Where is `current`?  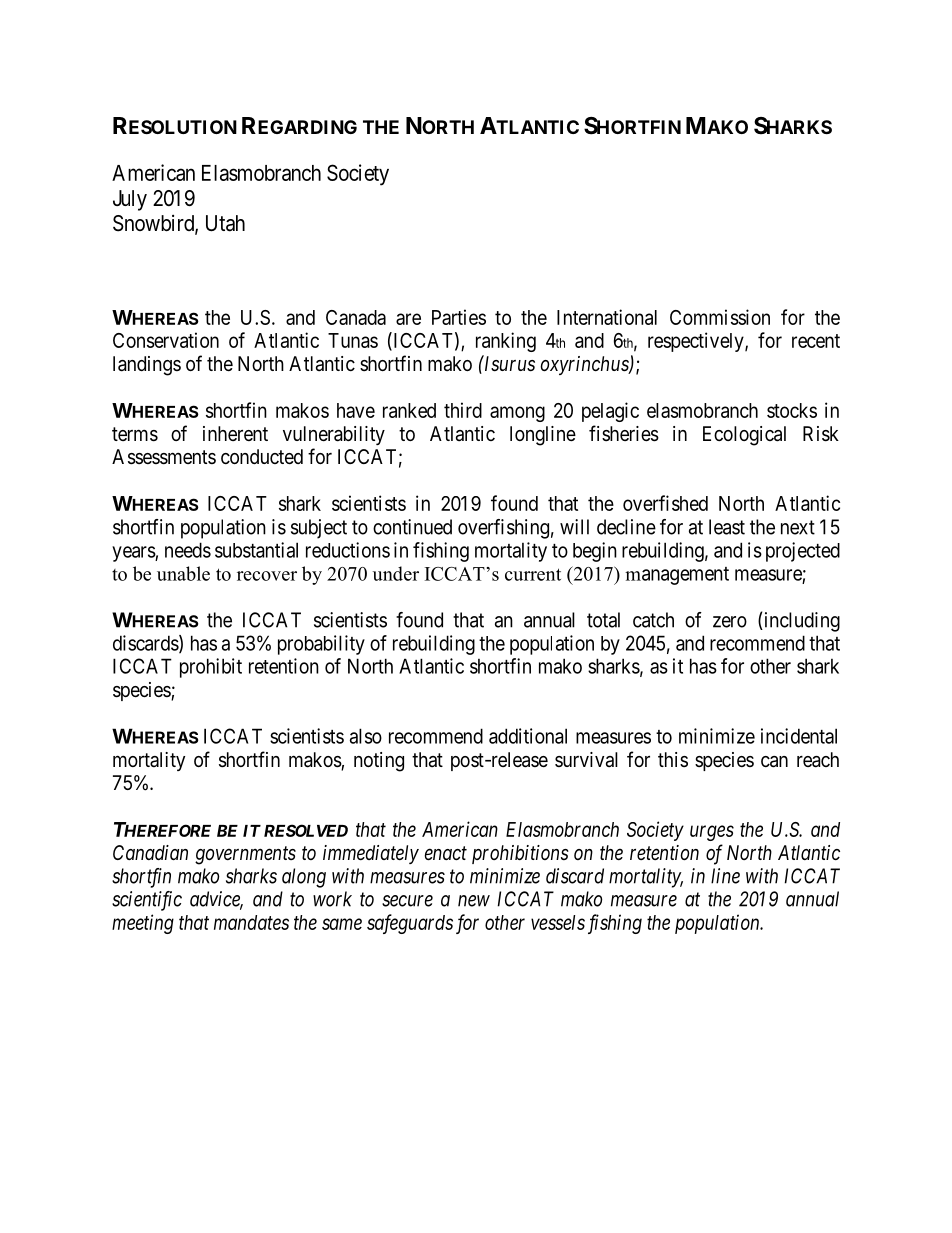
current is located at coordinates (533, 574).
